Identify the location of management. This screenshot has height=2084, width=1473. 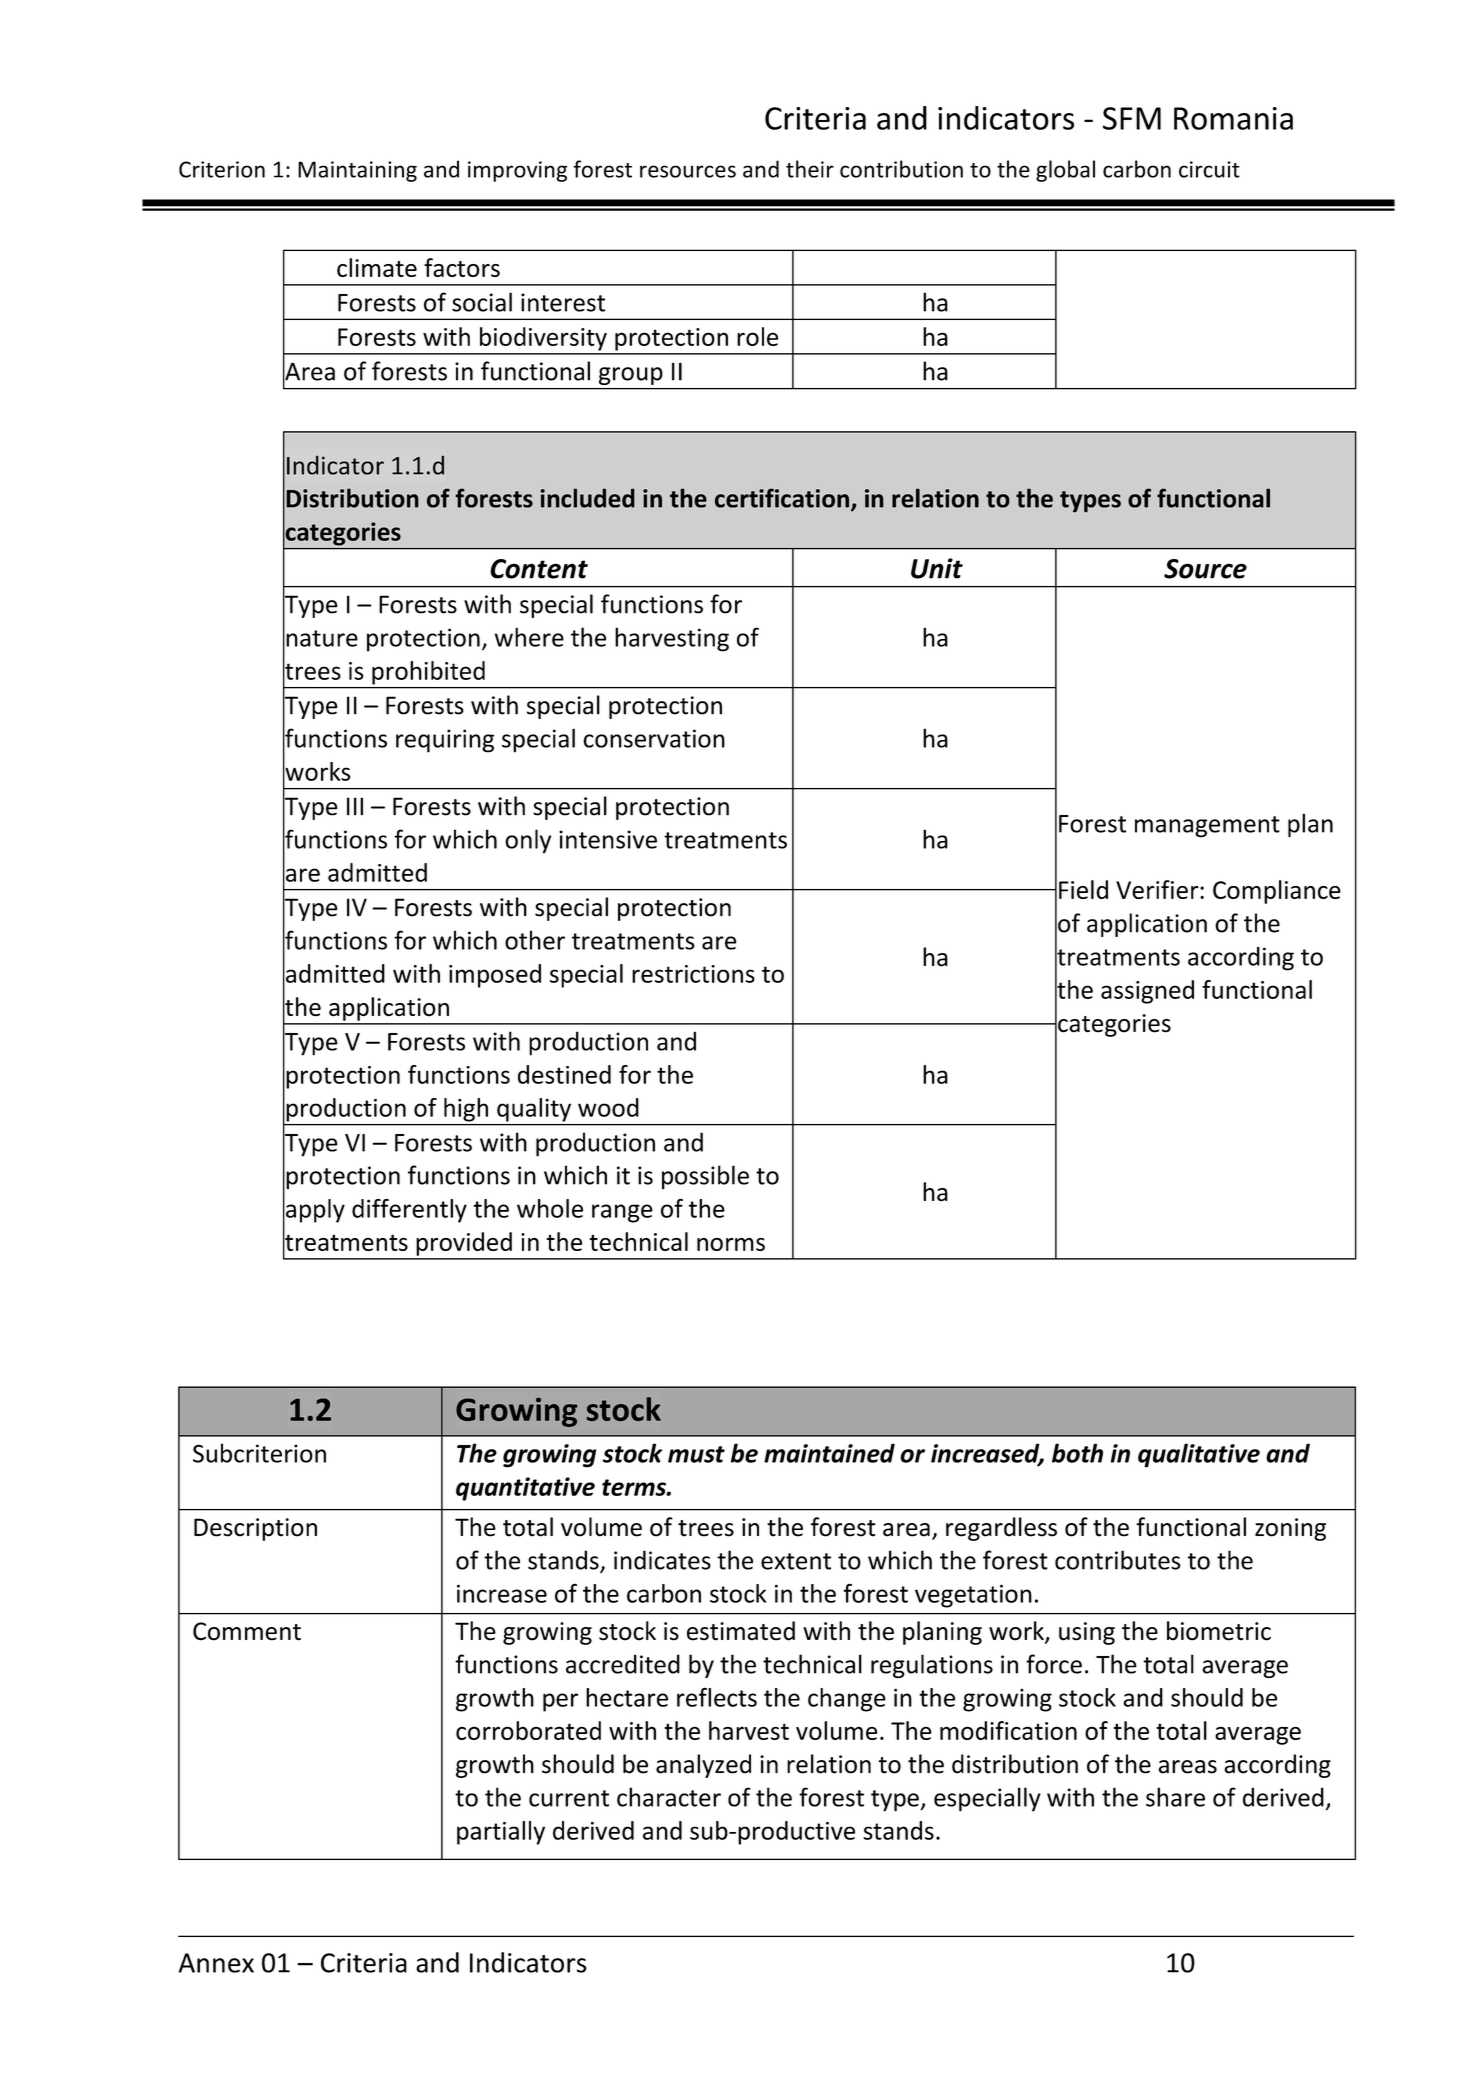
(1207, 827).
